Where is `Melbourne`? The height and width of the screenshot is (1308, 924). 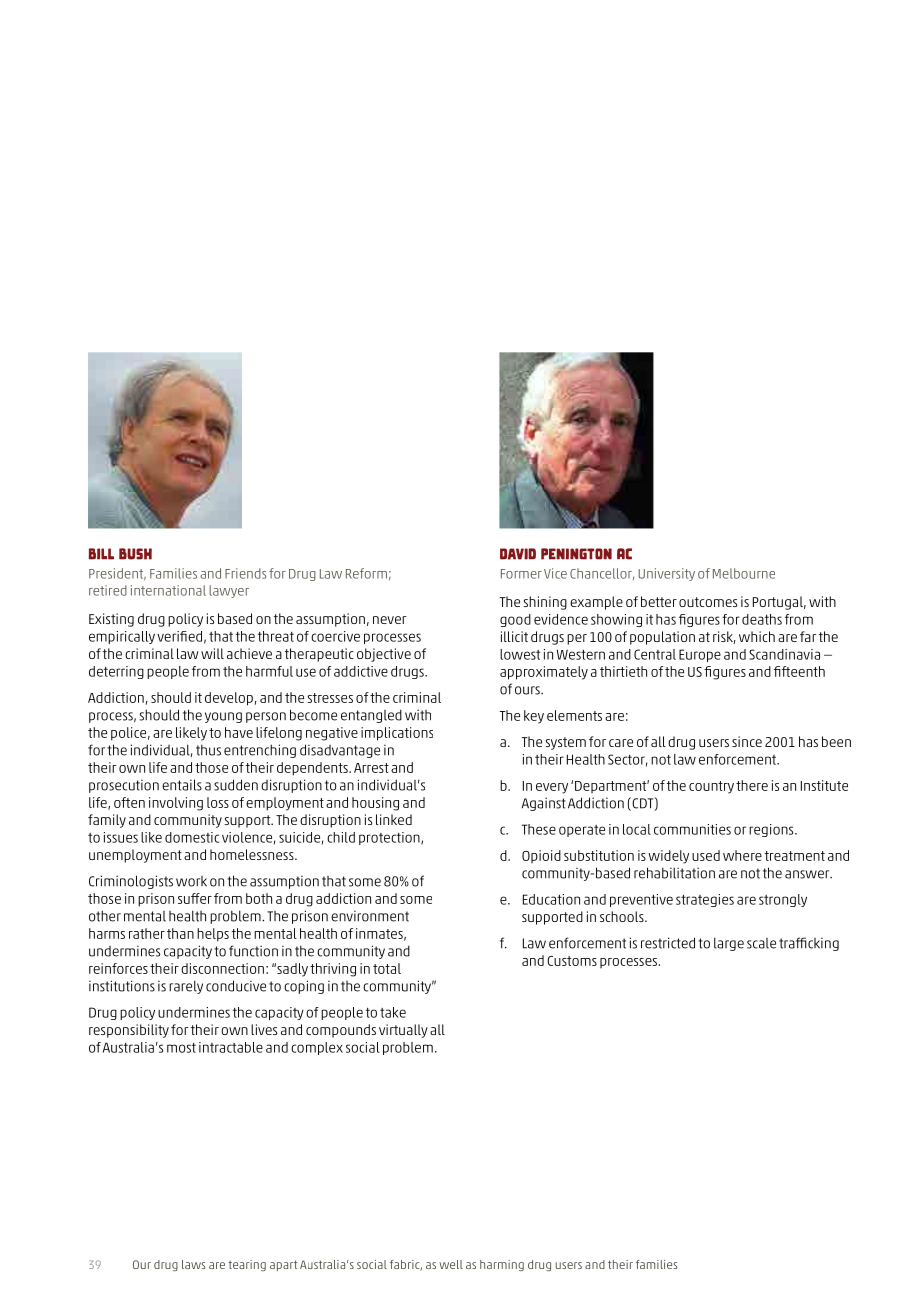
Melbourne is located at coordinates (744, 573).
